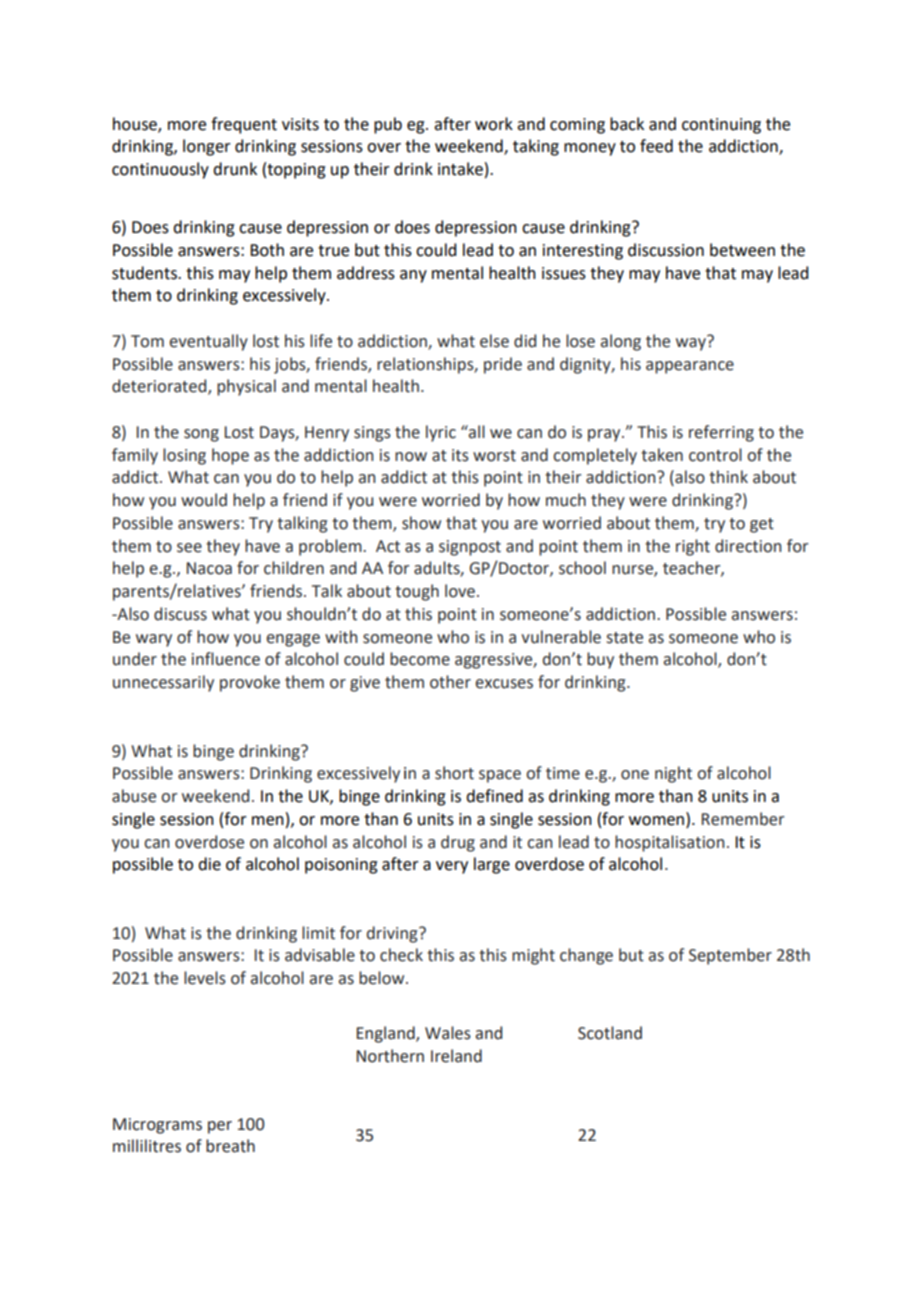 This screenshot has height=1308, width=924. Describe the element at coordinates (669, 843) in the screenshot. I see `hospitalisation` at that location.
